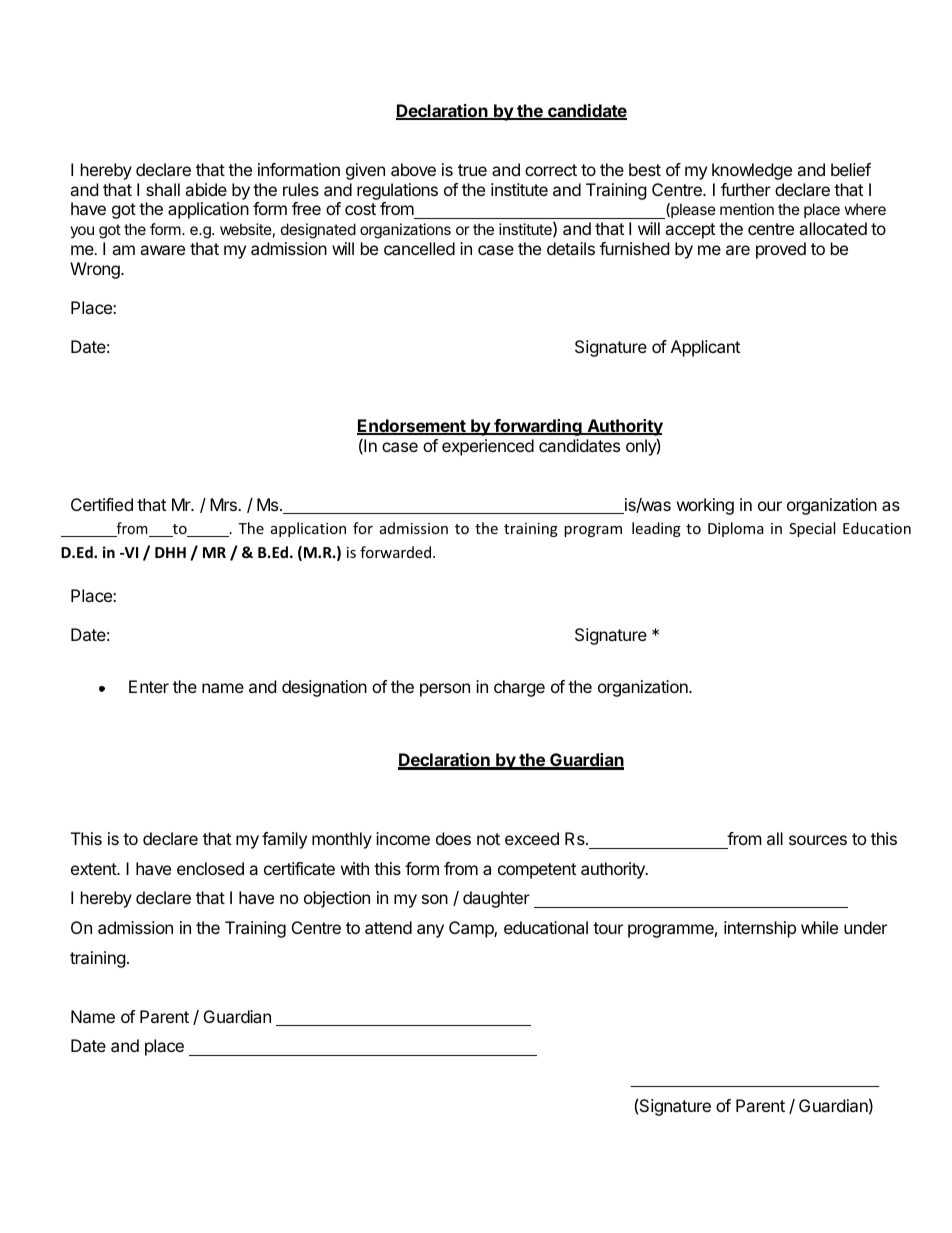  What do you see at coordinates (445, 690) in the screenshot?
I see `person` at bounding box center [445, 690].
